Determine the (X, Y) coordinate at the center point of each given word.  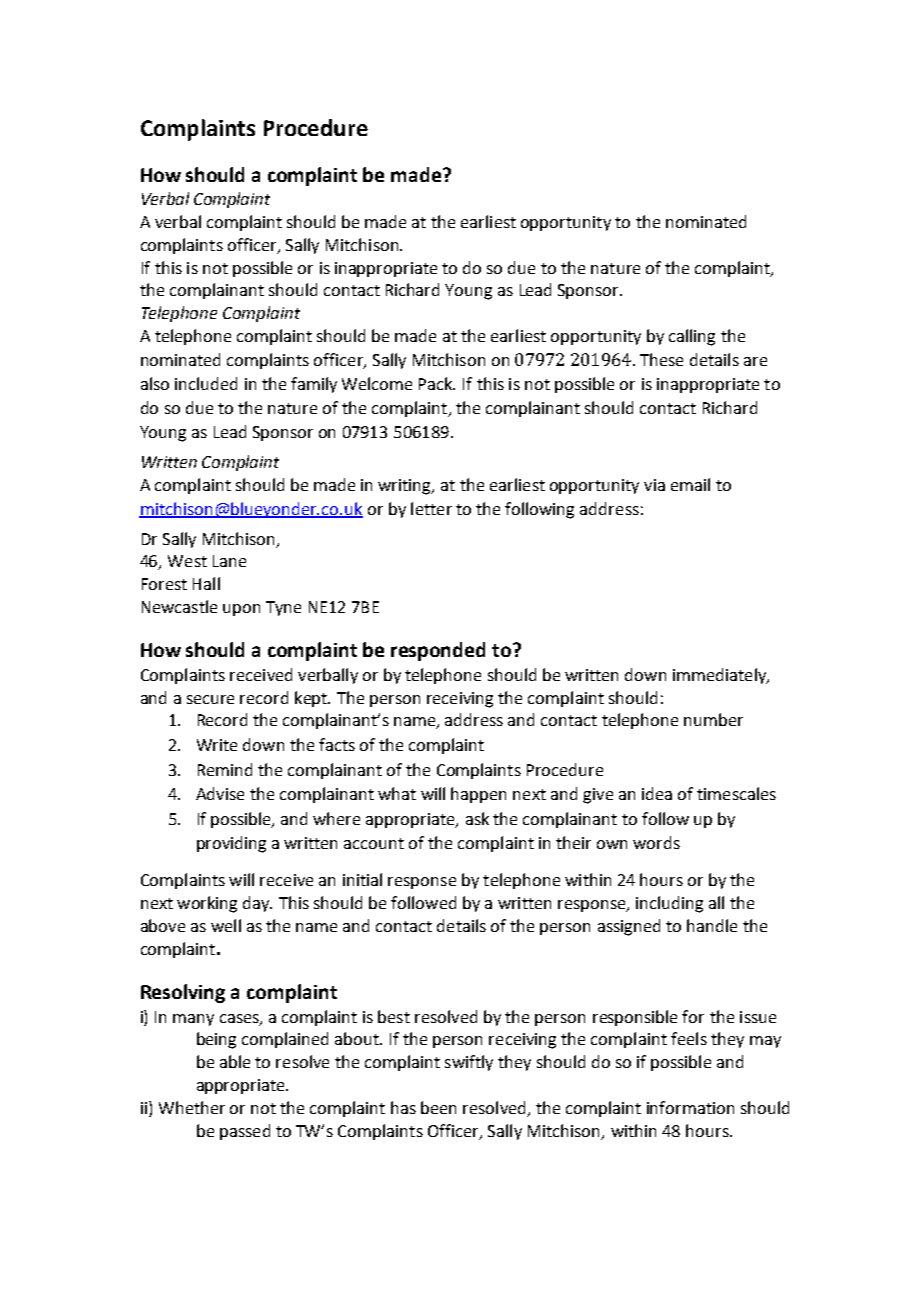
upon (241, 610)
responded (438, 651)
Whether (192, 1107)
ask (477, 818)
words (656, 842)
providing (231, 844)
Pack (437, 383)
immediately (720, 676)
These (661, 359)
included (206, 383)
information (690, 1107)
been (438, 1107)
